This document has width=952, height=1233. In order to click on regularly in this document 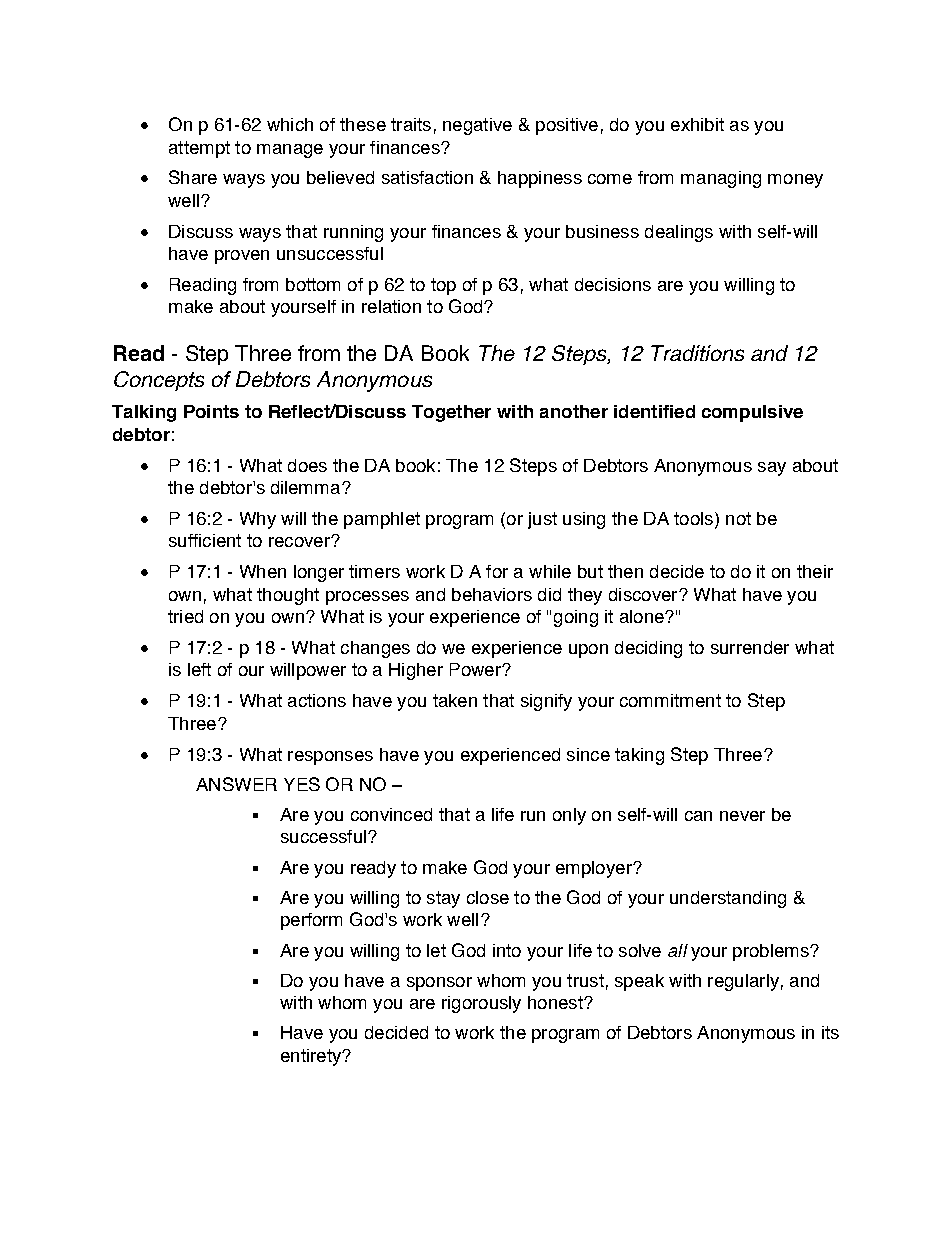, I will do `click(743, 982)`.
